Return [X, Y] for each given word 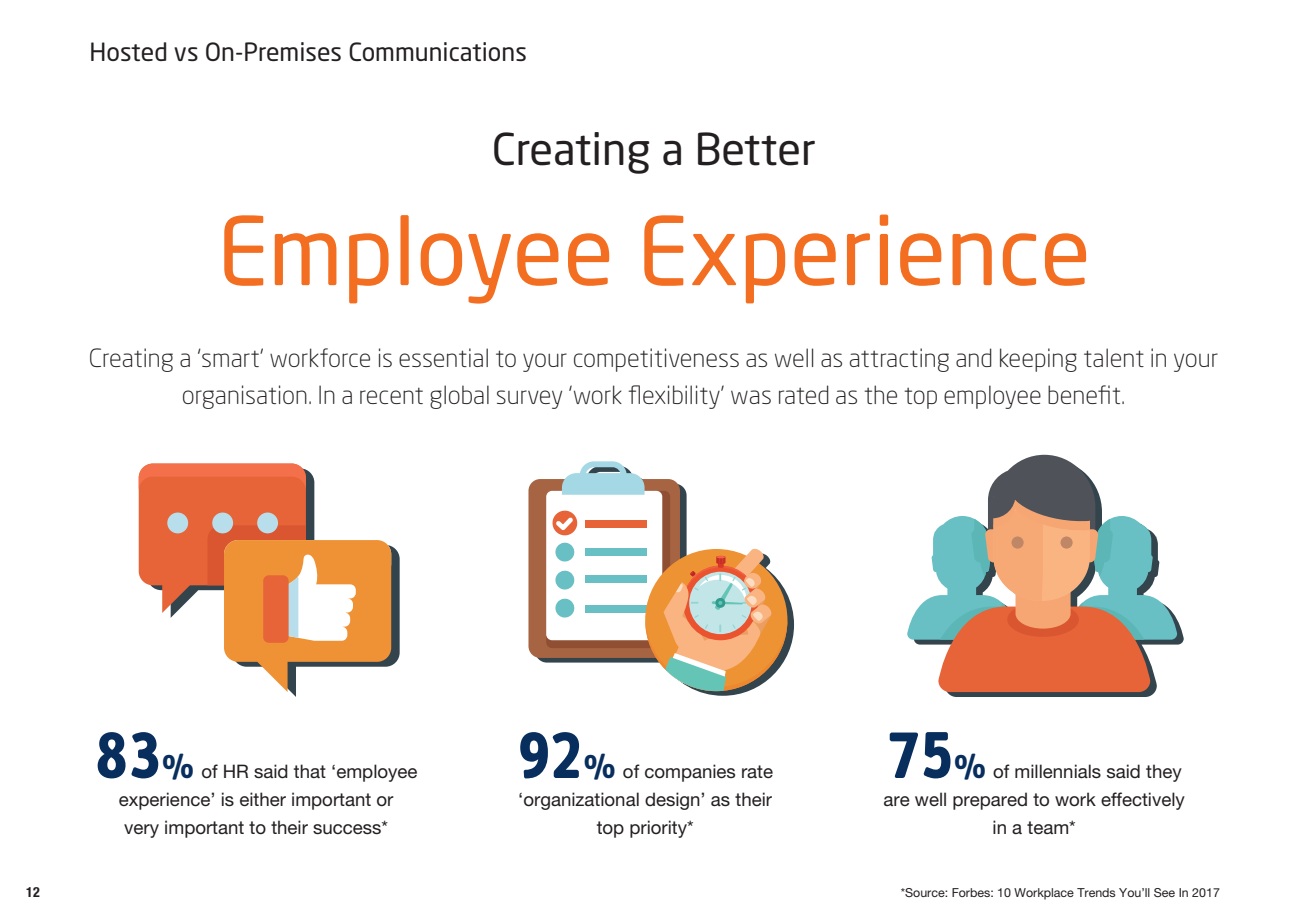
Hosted [128, 51]
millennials [1058, 771]
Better [756, 149]
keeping [1038, 360]
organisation [245, 397]
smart [230, 358]
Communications [437, 51]
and [974, 357]
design [673, 801]
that [310, 771]
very [141, 831]
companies [690, 773]
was [751, 397]
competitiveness [656, 360]
